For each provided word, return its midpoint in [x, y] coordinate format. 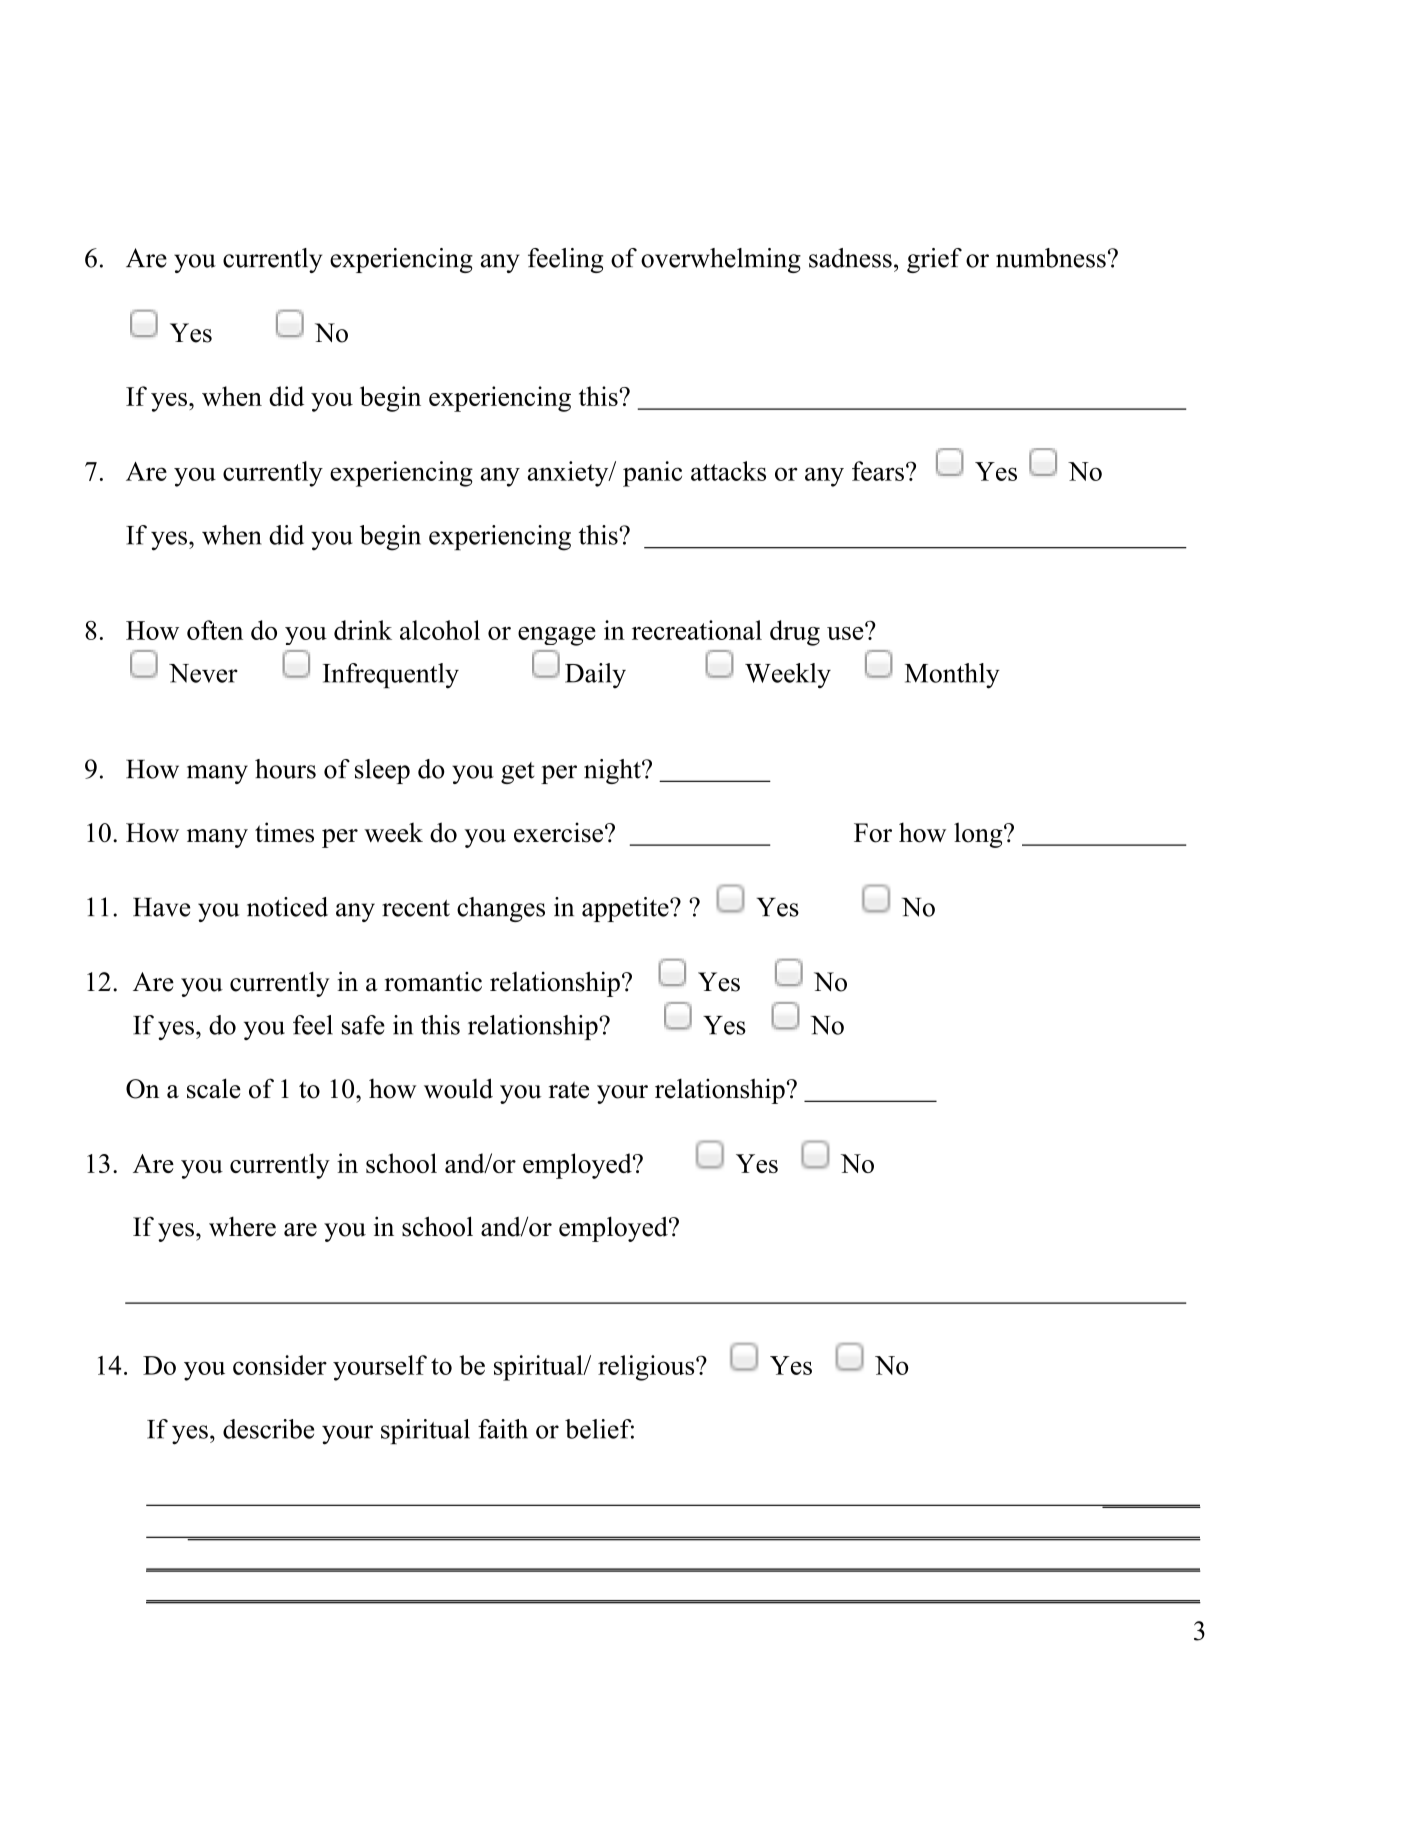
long [979, 835]
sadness [850, 258]
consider [280, 1365]
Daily [595, 676]
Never [203, 673]
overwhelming [721, 260]
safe [363, 1025]
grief [934, 260]
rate [569, 1090]
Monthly [952, 676]
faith [503, 1429]
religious [647, 1368]
